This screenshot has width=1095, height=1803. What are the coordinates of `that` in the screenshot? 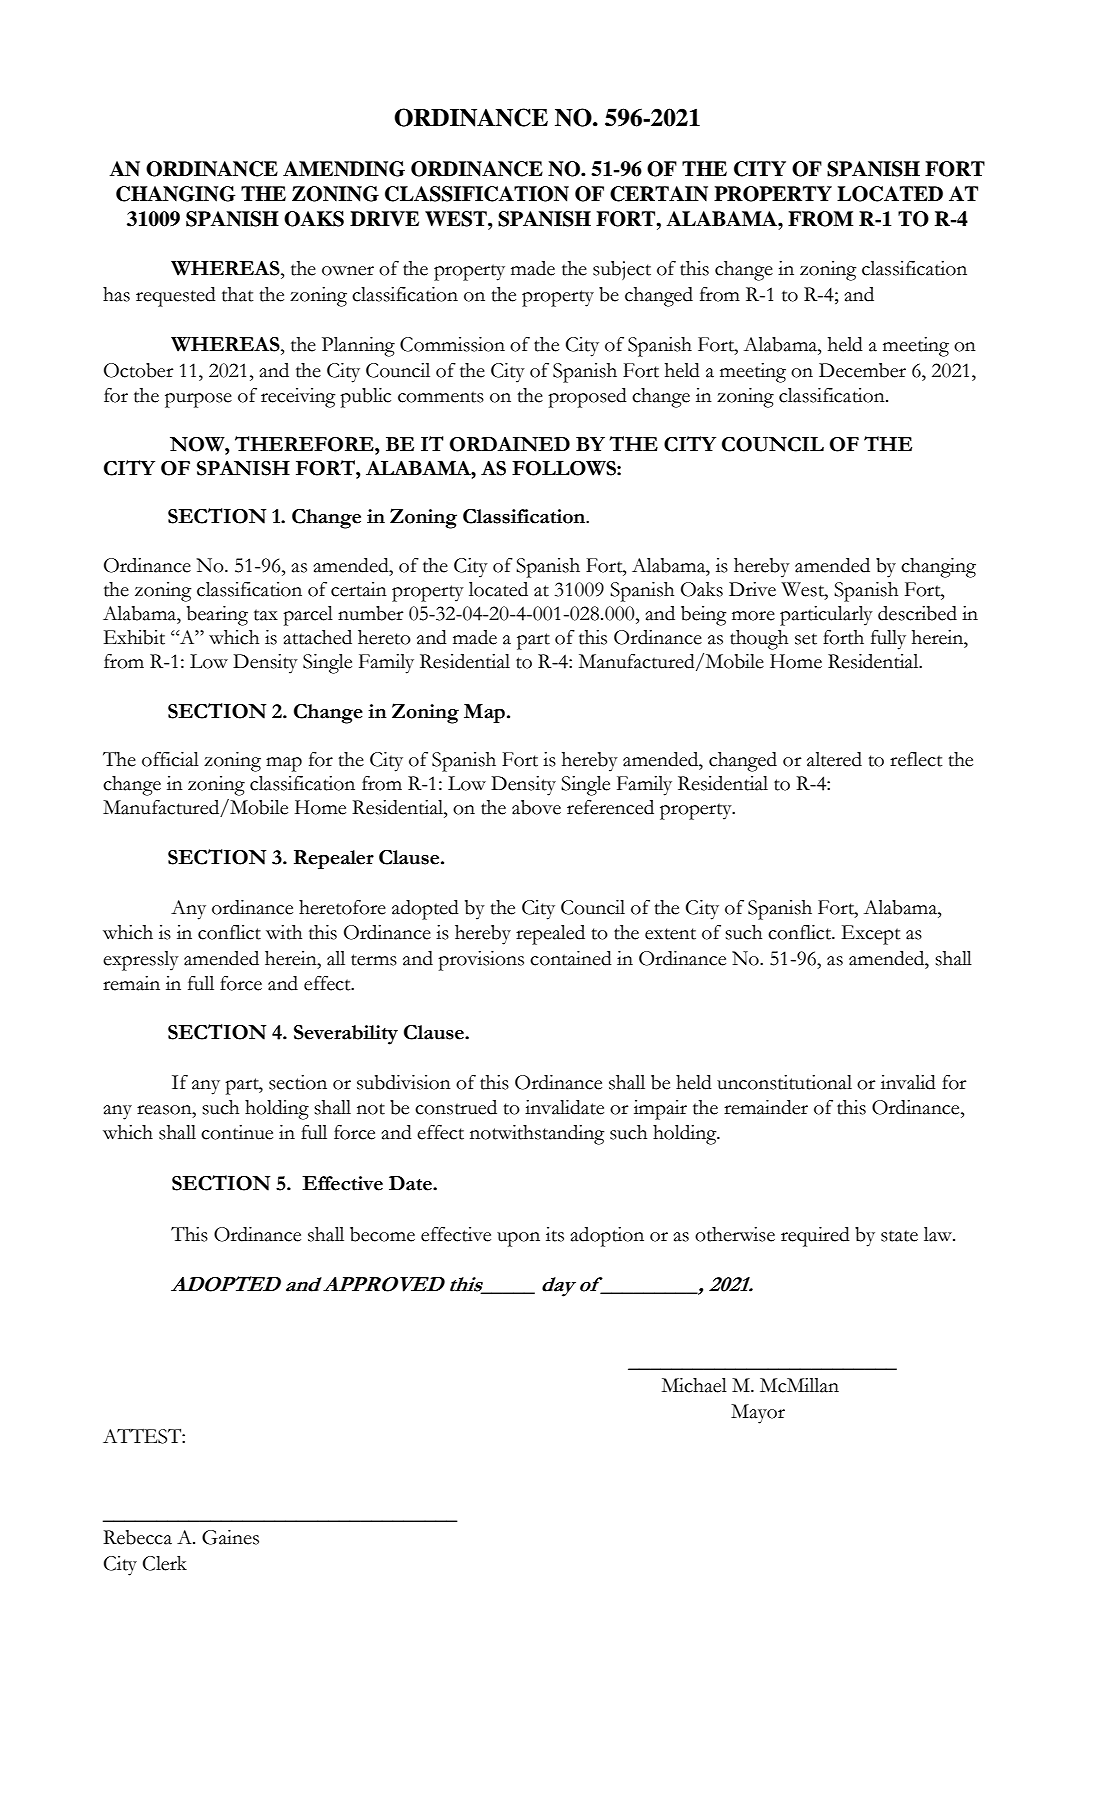 It's located at (237, 294).
